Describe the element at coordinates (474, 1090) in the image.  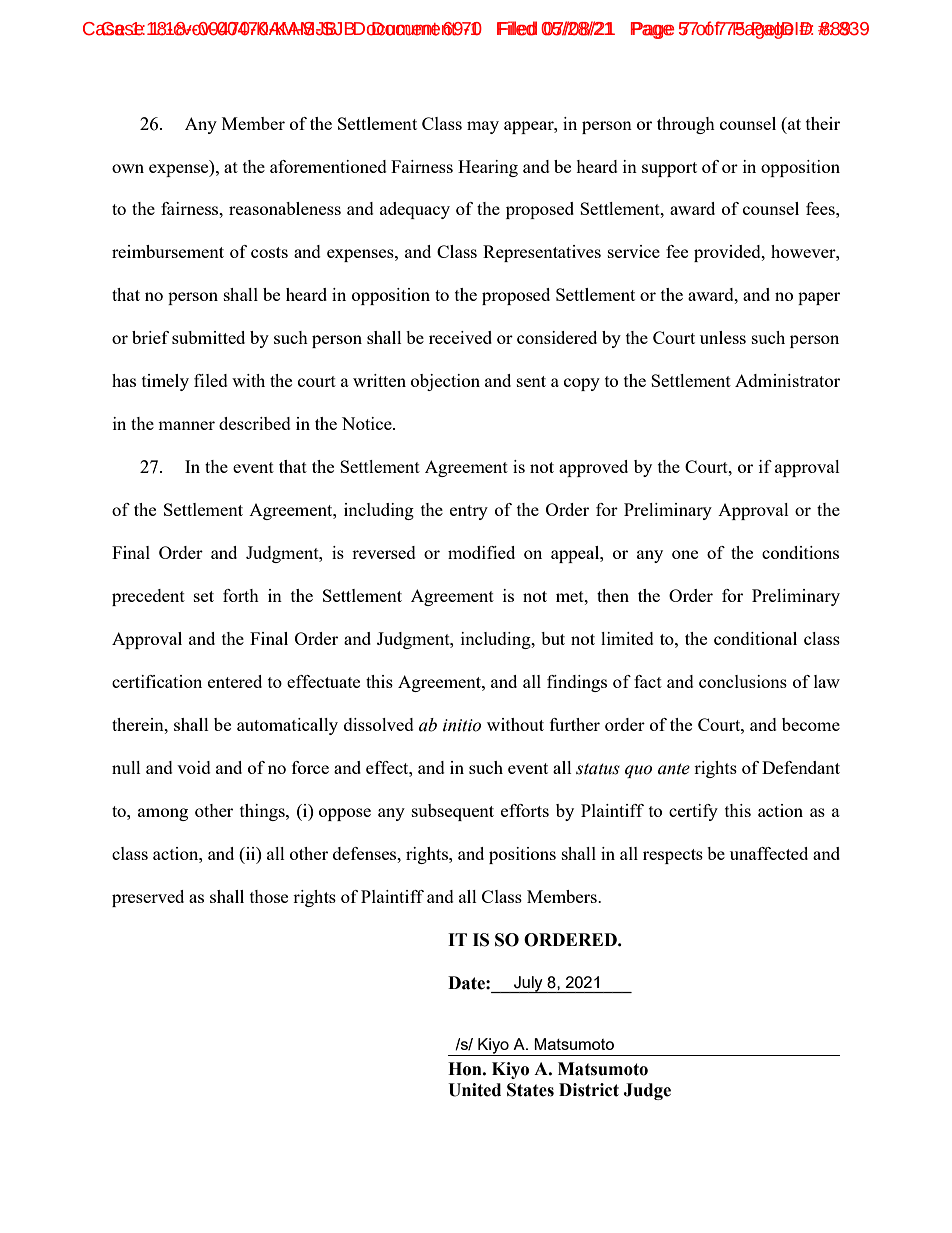
I see `United` at that location.
